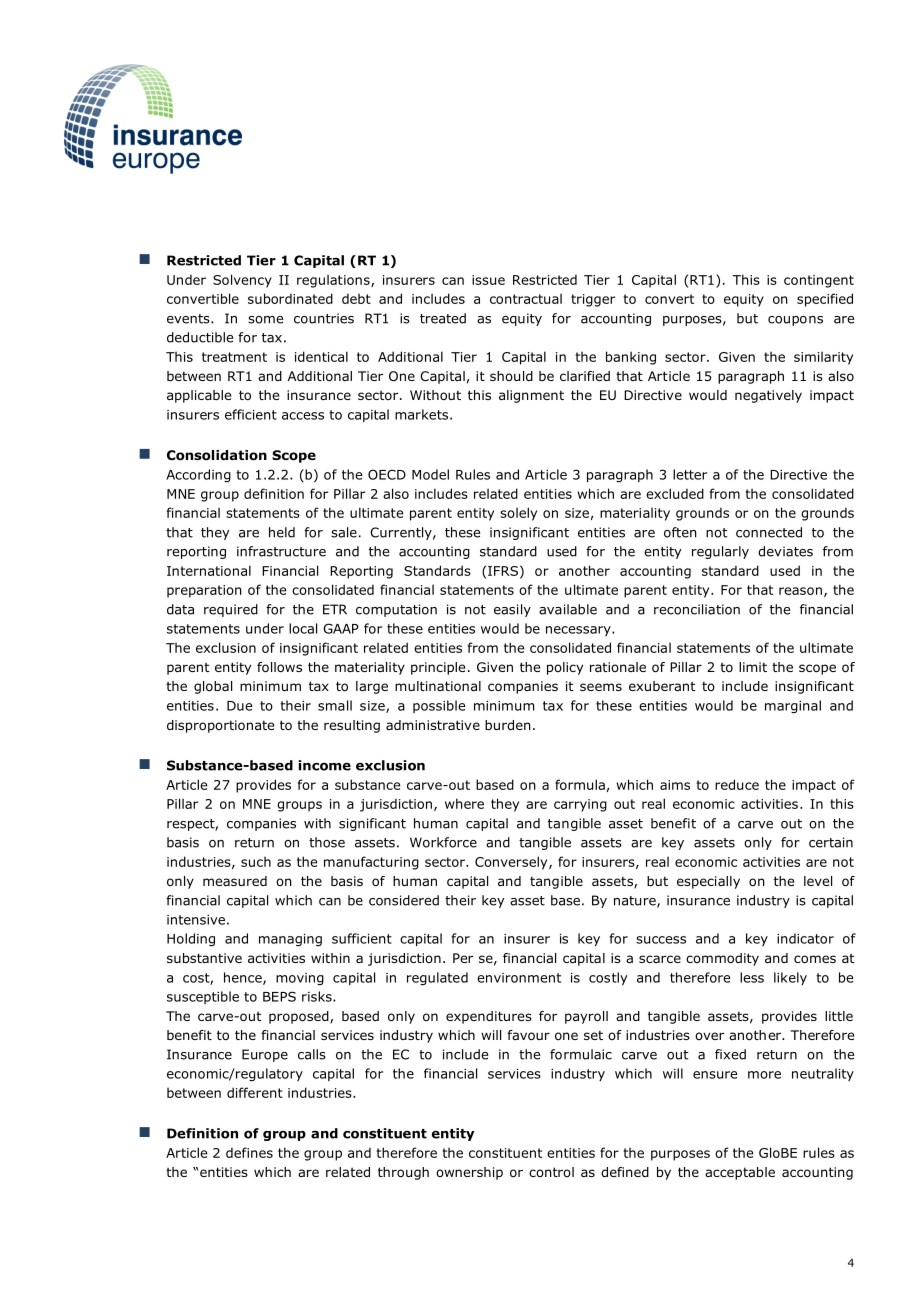  I want to click on IFRS, so click(503, 571).
